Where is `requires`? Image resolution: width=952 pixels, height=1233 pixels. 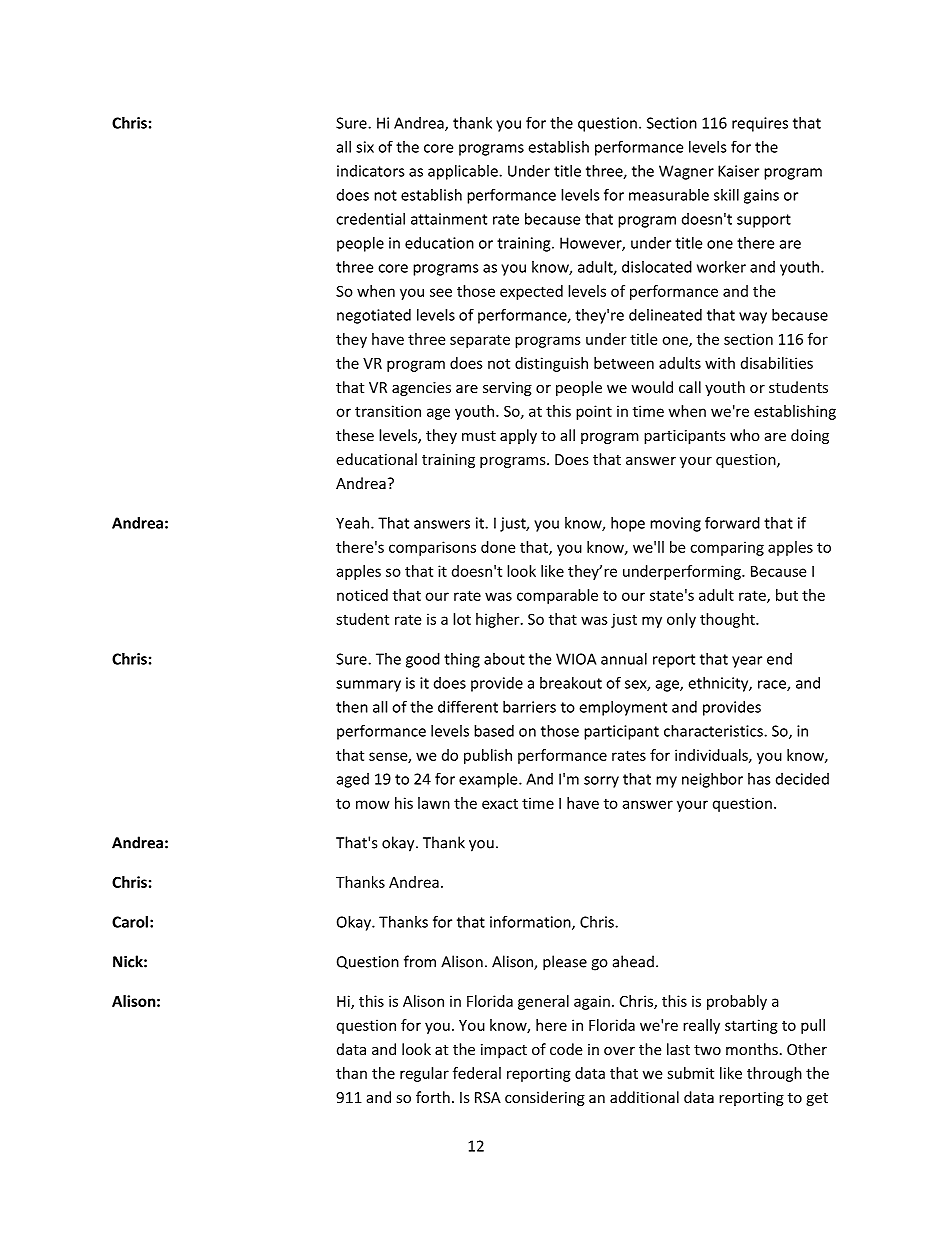
requires is located at coordinates (760, 124).
